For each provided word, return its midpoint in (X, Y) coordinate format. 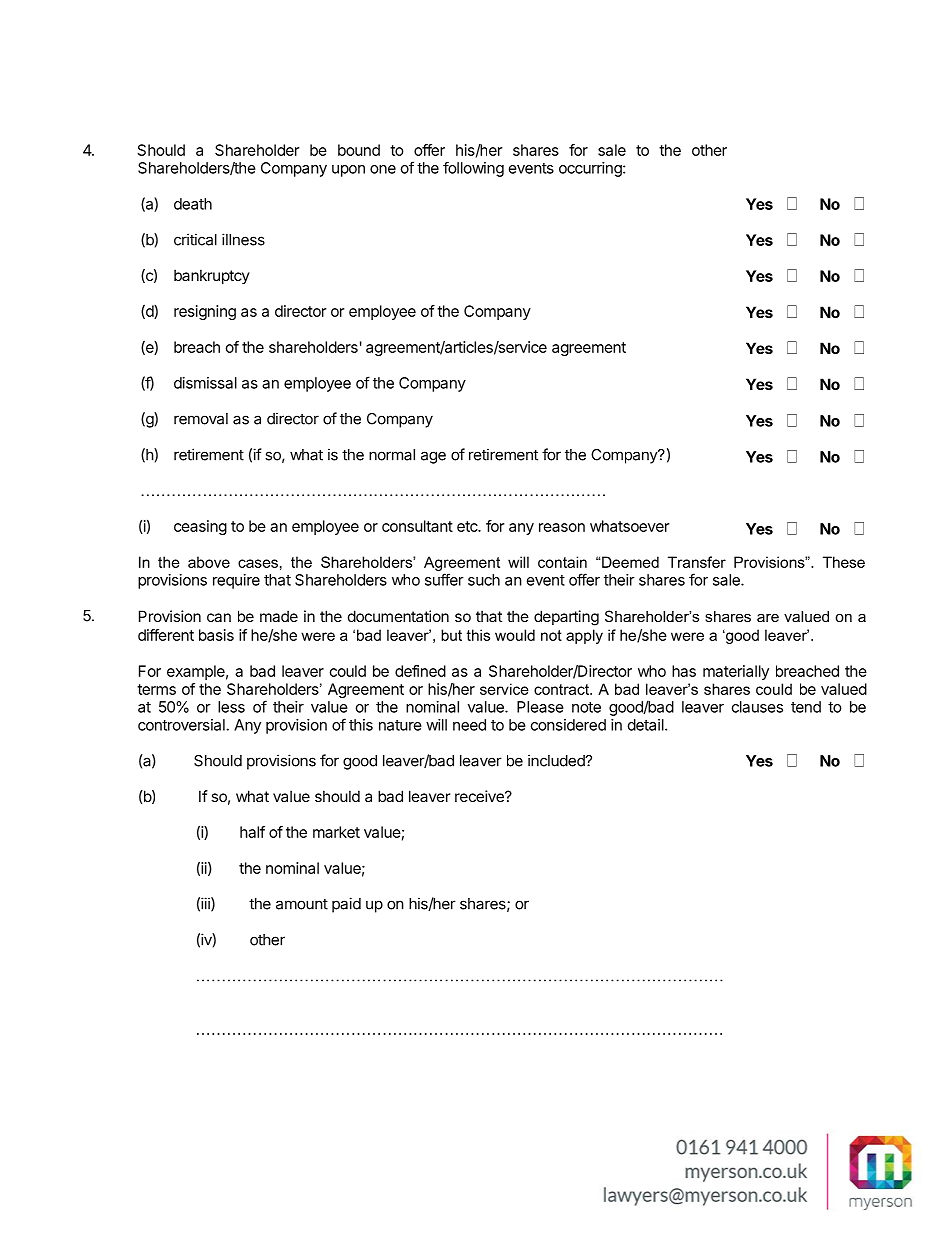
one (383, 169)
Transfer (697, 562)
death (193, 204)
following (473, 169)
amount (302, 904)
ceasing (200, 527)
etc (468, 526)
